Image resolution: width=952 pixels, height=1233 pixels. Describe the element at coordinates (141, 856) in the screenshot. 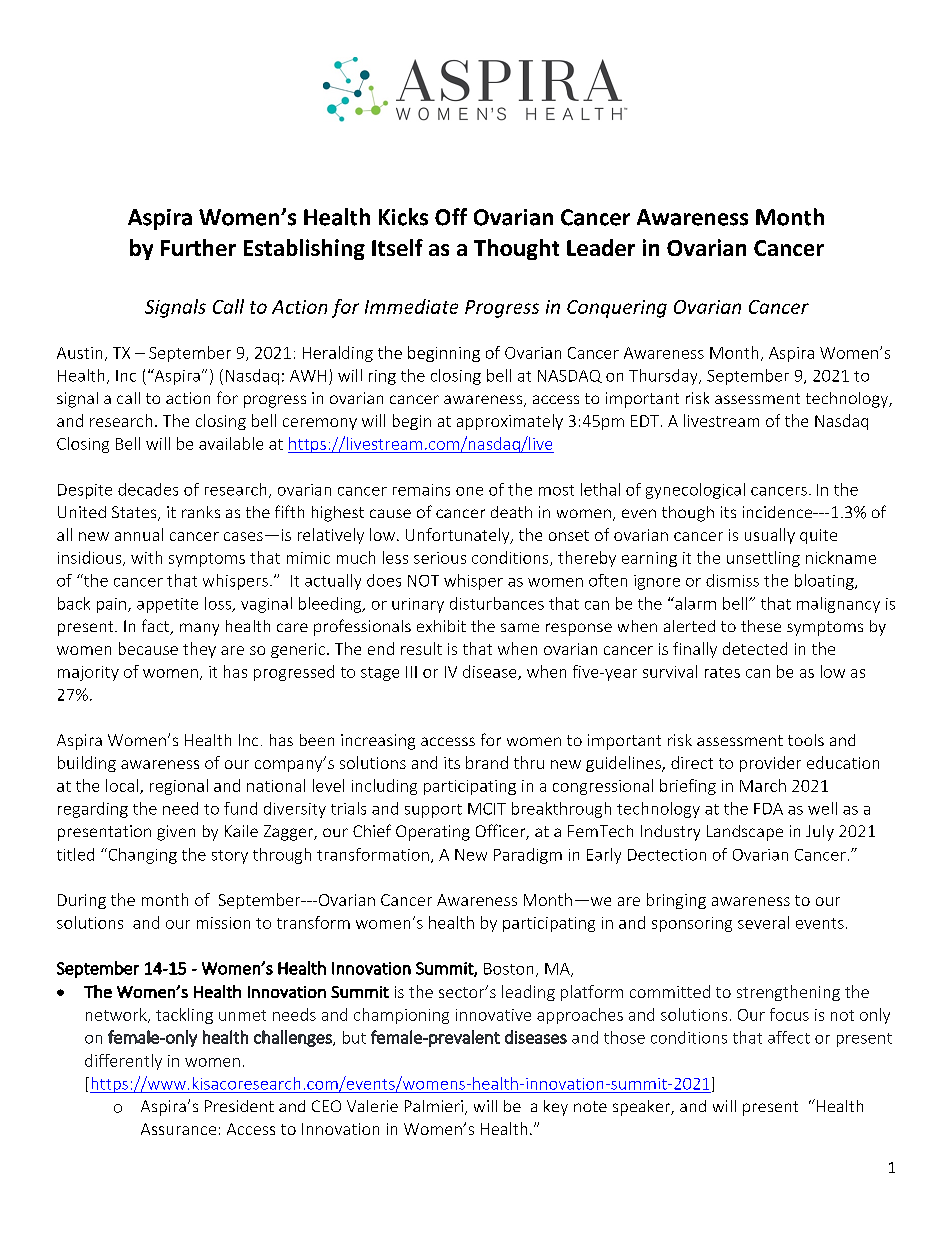

I see `Changing` at that location.
